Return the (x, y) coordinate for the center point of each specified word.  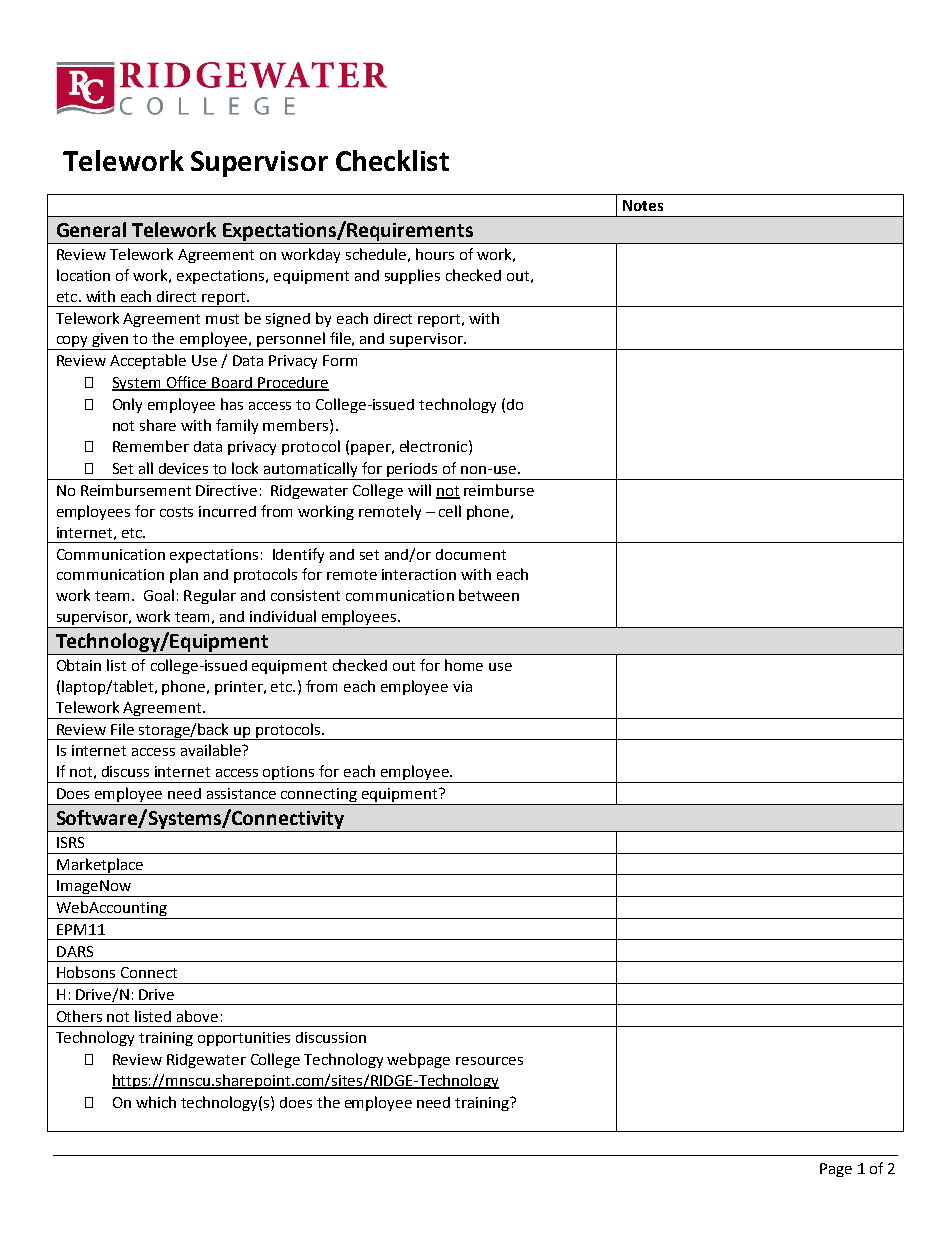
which (156, 1102)
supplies (412, 276)
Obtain (79, 665)
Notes (643, 205)
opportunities (244, 1039)
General (91, 229)
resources (489, 1061)
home (464, 665)
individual (283, 616)
